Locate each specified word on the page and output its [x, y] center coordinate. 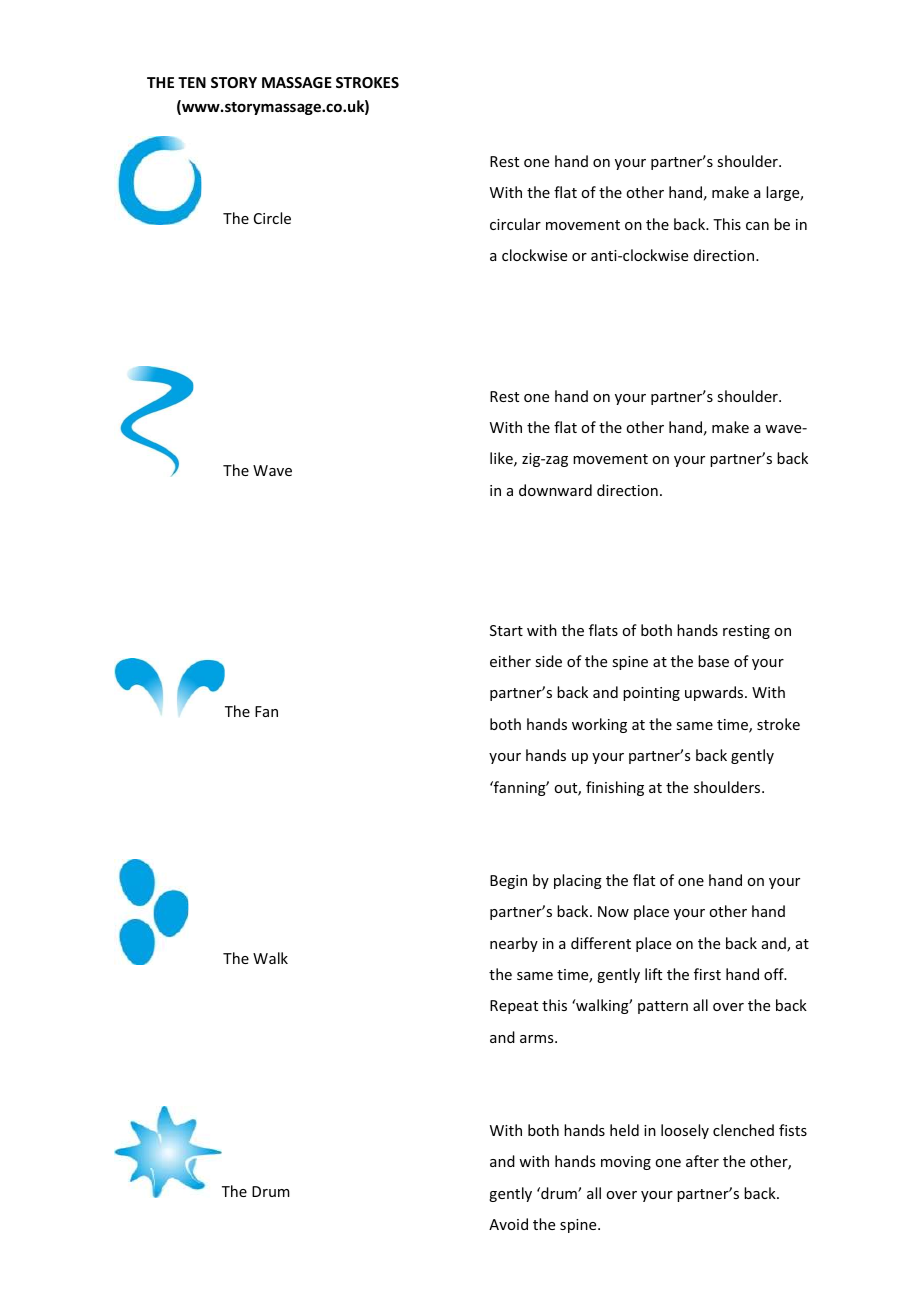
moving [626, 1163]
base [713, 661]
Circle [272, 218]
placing [578, 881]
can [757, 226]
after [702, 1161]
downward [555, 490]
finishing [615, 788]
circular [515, 224]
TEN [192, 82]
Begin [508, 882]
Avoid [508, 1224]
